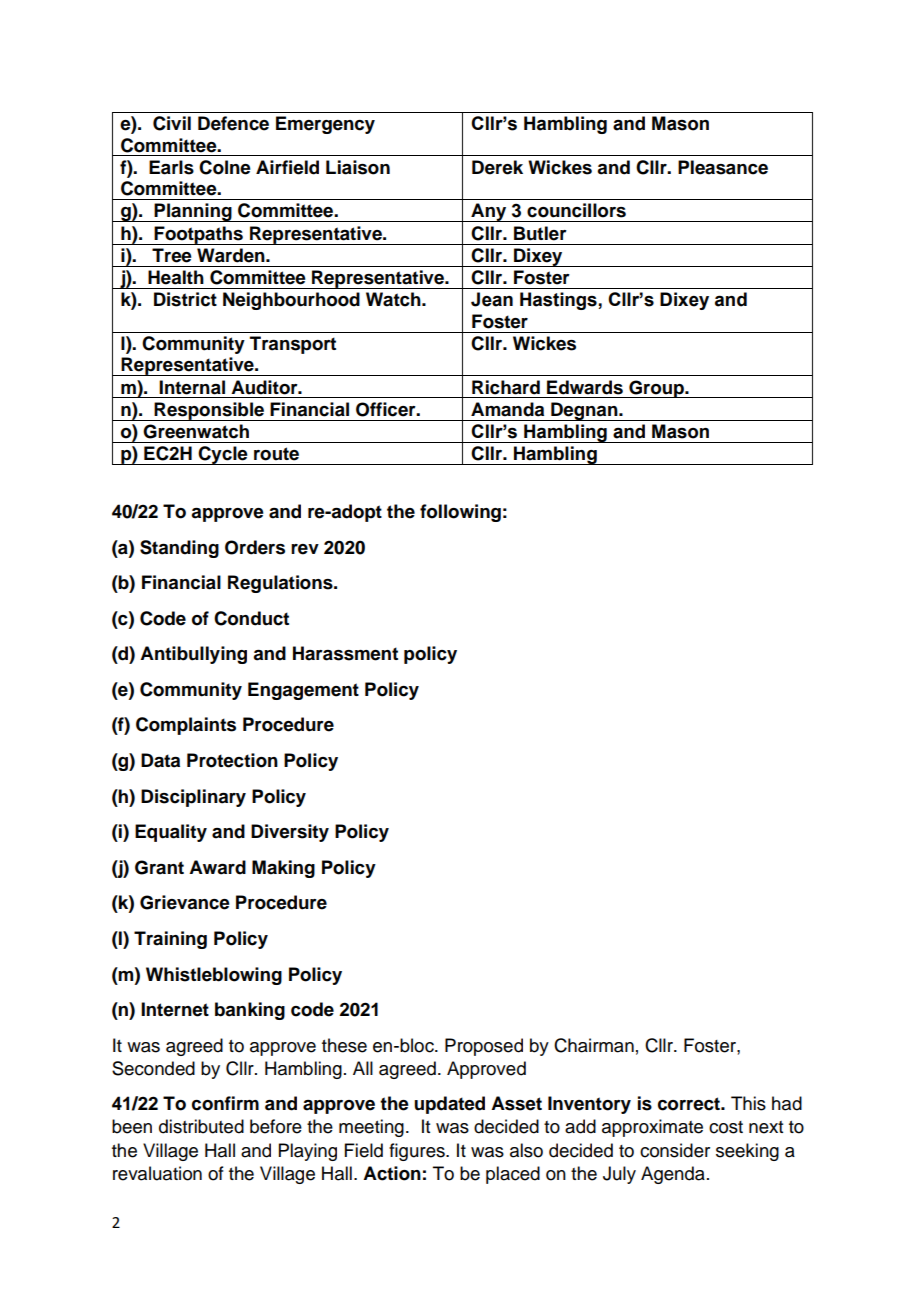  Describe the element at coordinates (345, 653) in the screenshot. I see `Harassment` at that location.
